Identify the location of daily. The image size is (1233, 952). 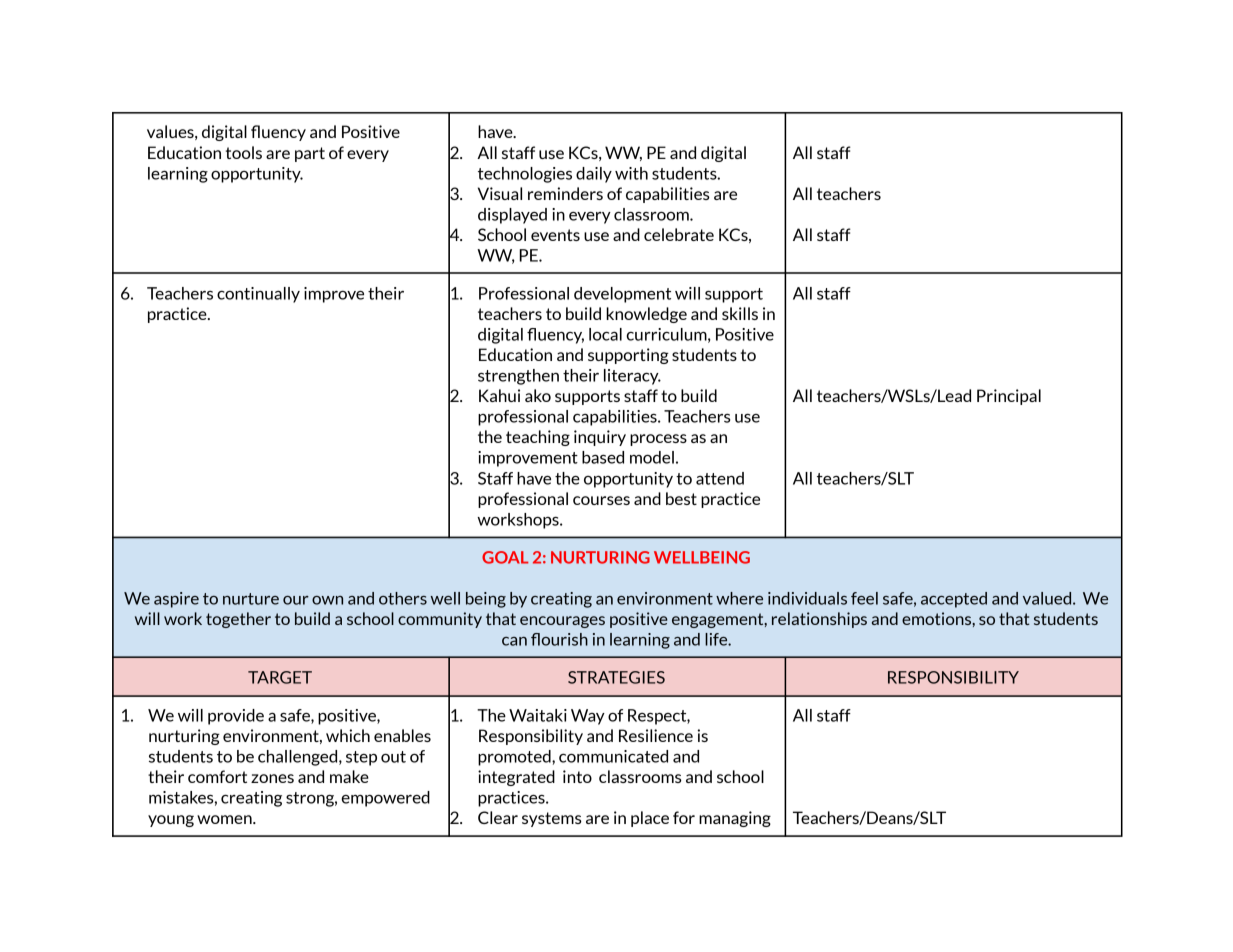
(594, 175).
